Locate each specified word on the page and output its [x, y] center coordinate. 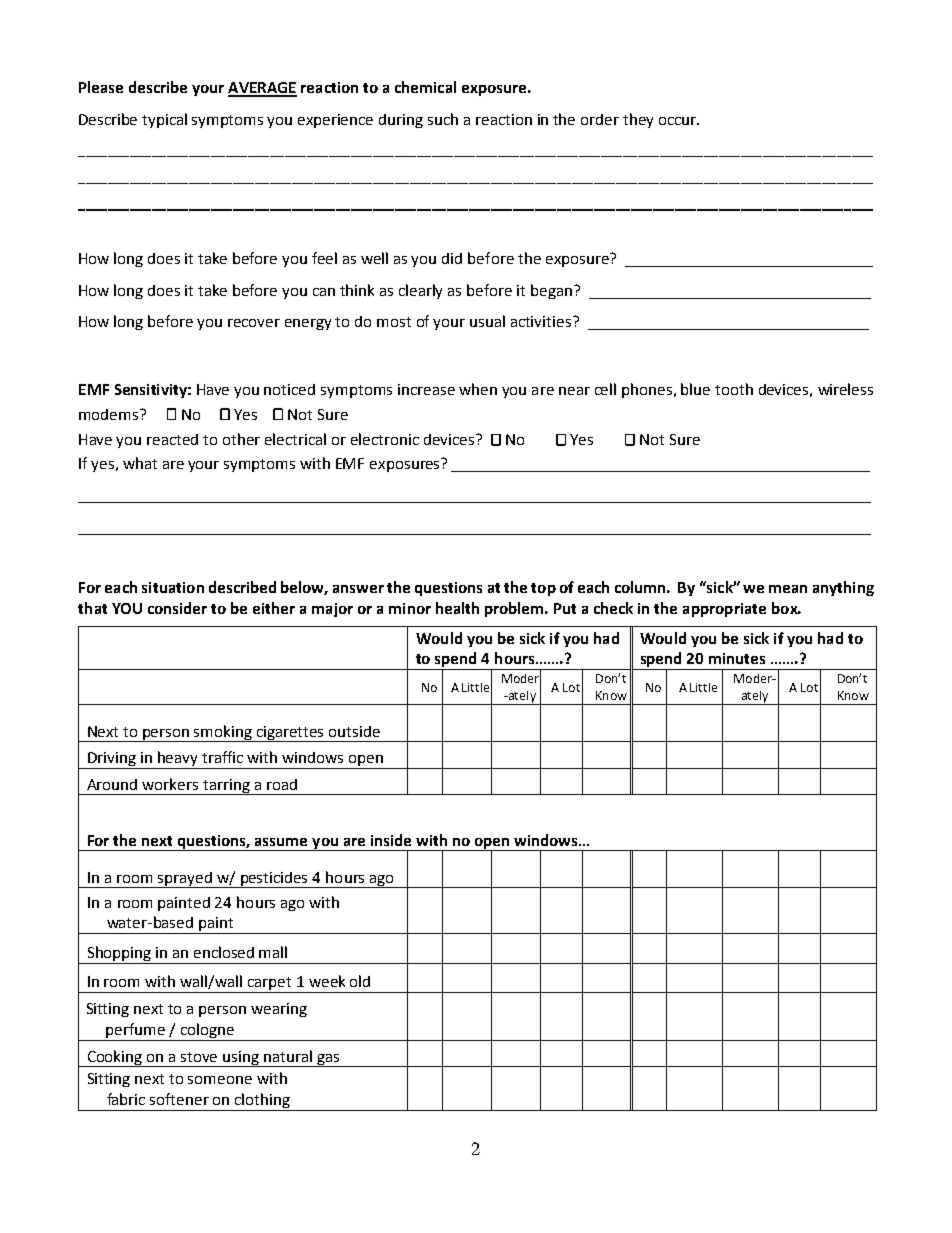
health [457, 608]
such [443, 119]
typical [164, 120]
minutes [737, 658]
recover [254, 323]
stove [199, 1057]
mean [788, 589]
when [478, 389]
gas [328, 1060]
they [638, 120]
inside [391, 840]
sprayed [185, 880]
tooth [734, 389]
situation [173, 587]
